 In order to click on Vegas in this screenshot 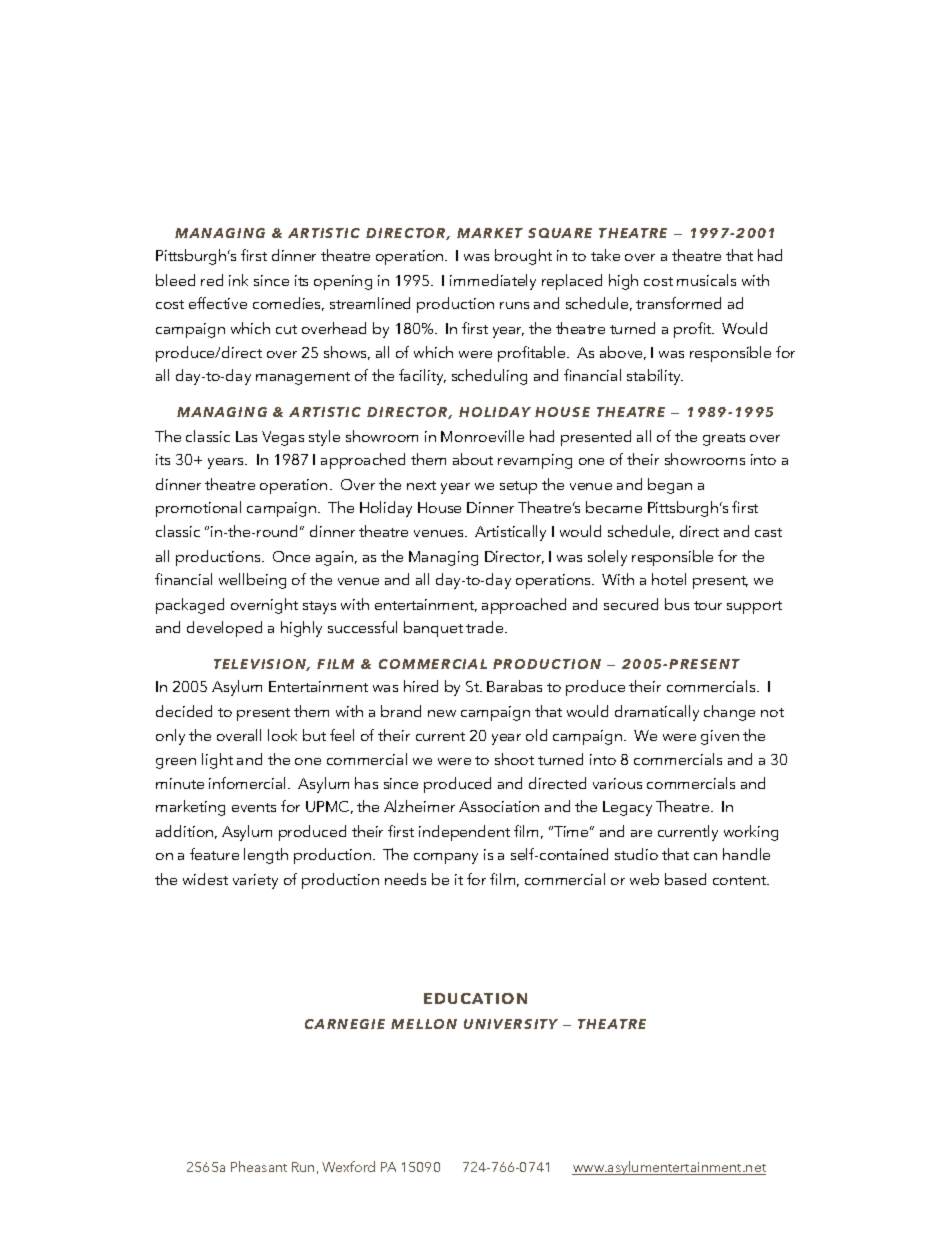, I will do `click(283, 438)`.
